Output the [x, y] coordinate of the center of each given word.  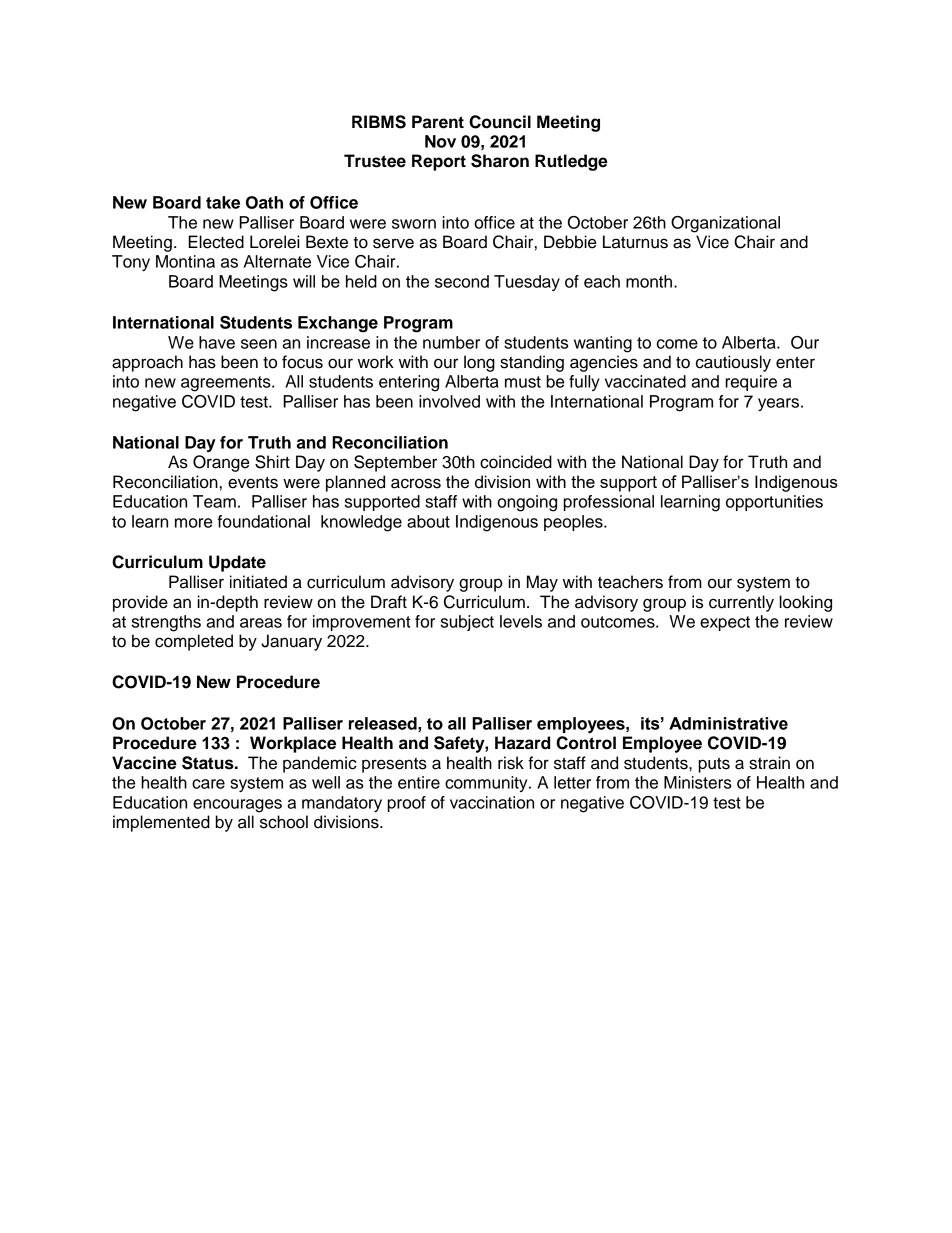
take [223, 202]
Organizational [725, 224]
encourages [237, 806]
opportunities [774, 503]
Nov [440, 141]
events [253, 482]
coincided [516, 462]
